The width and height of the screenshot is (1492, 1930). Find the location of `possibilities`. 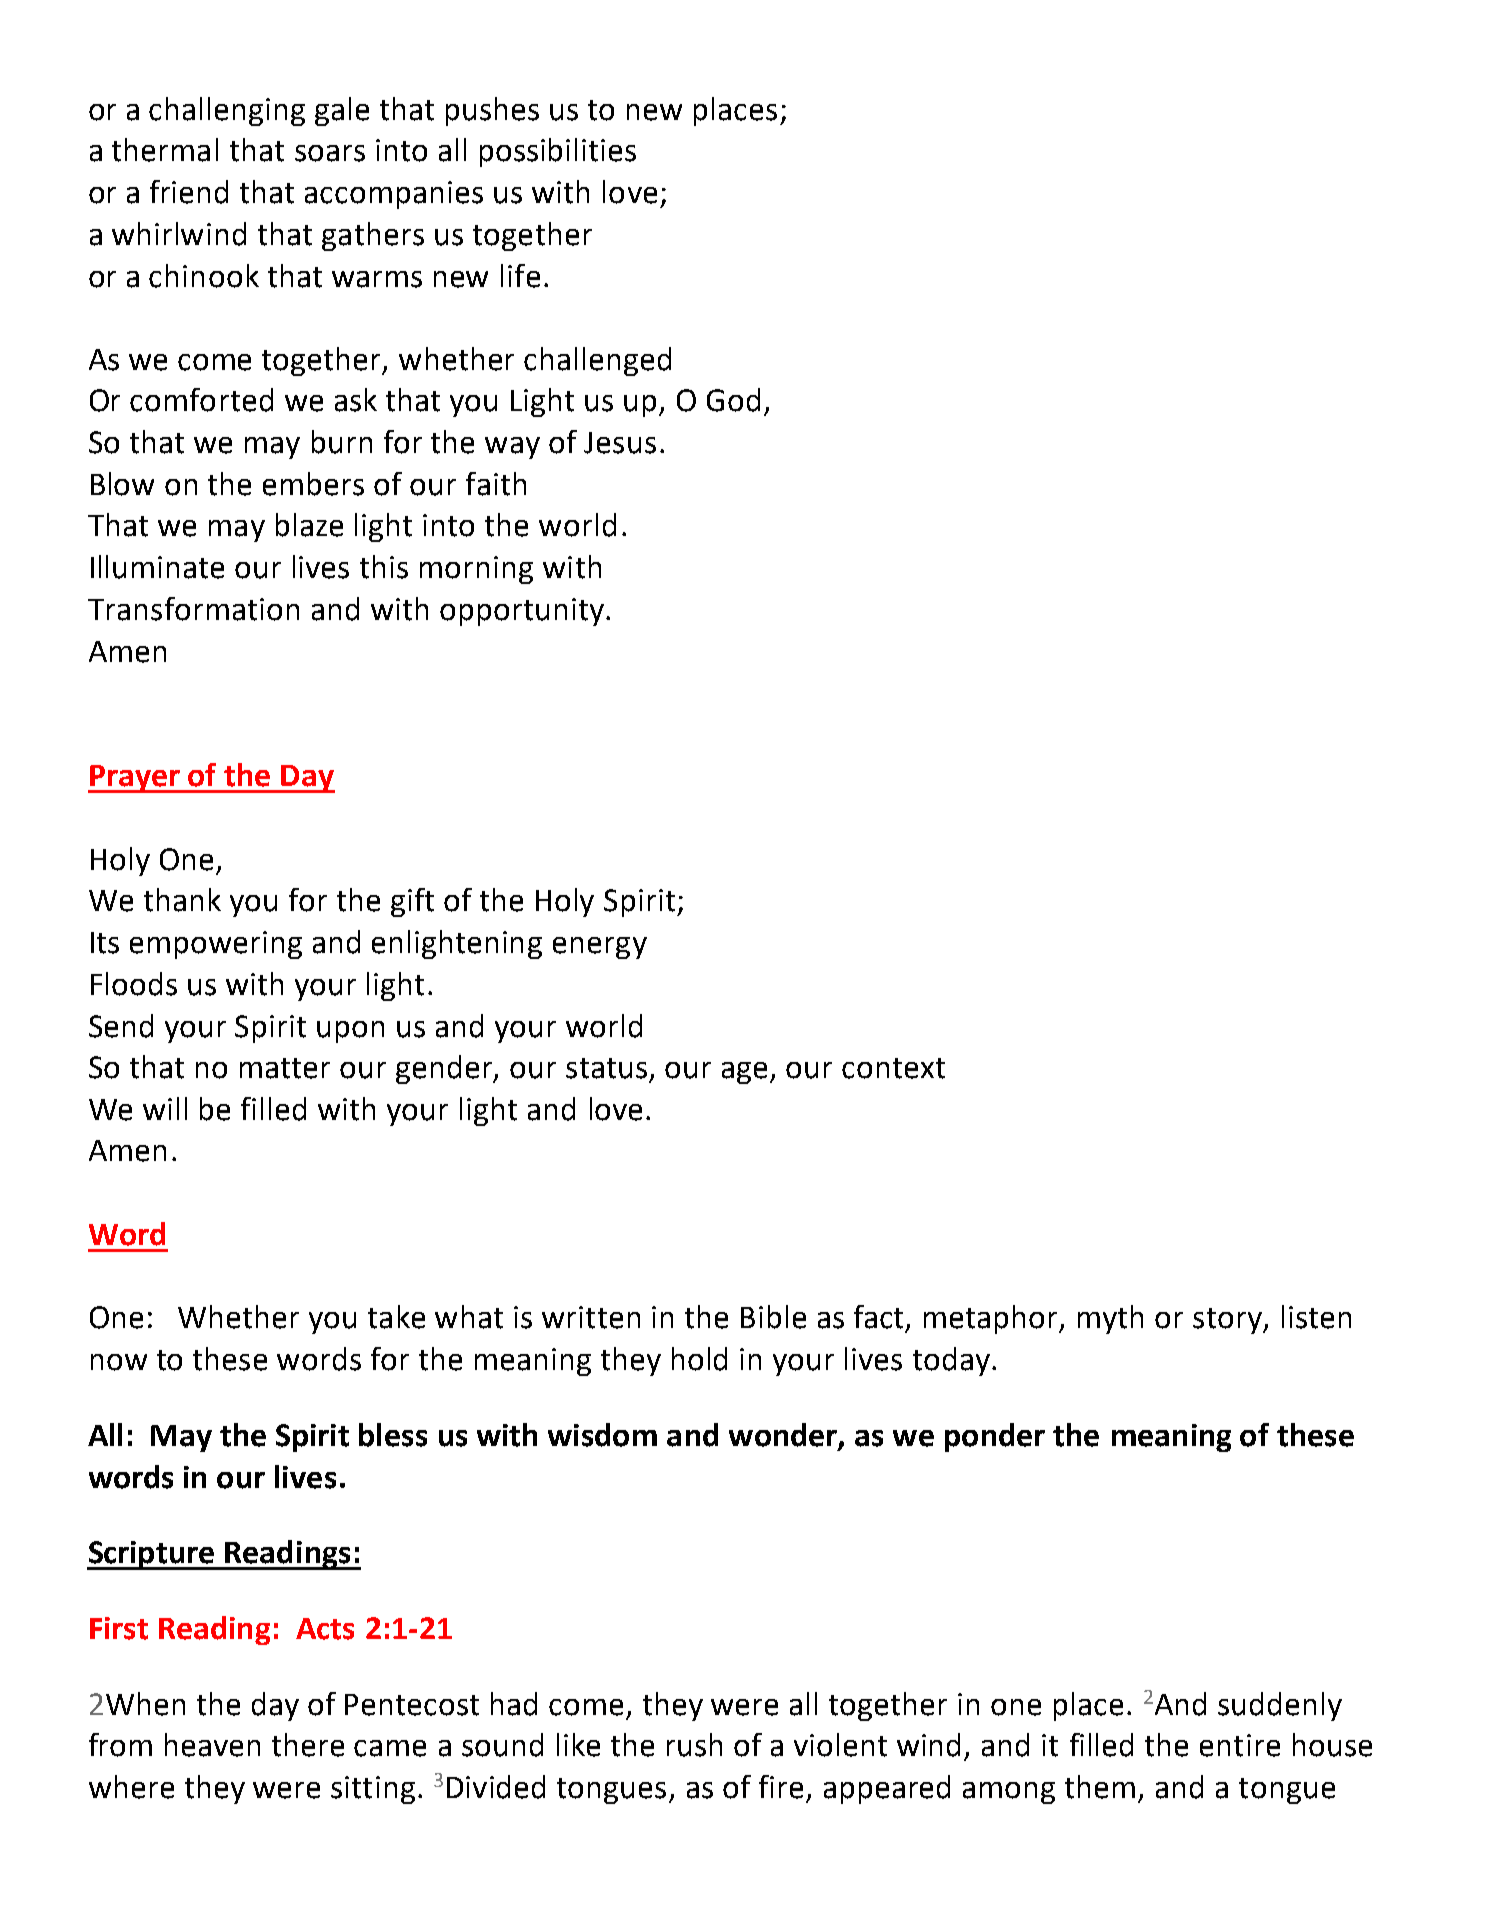

possibilities is located at coordinates (558, 152).
